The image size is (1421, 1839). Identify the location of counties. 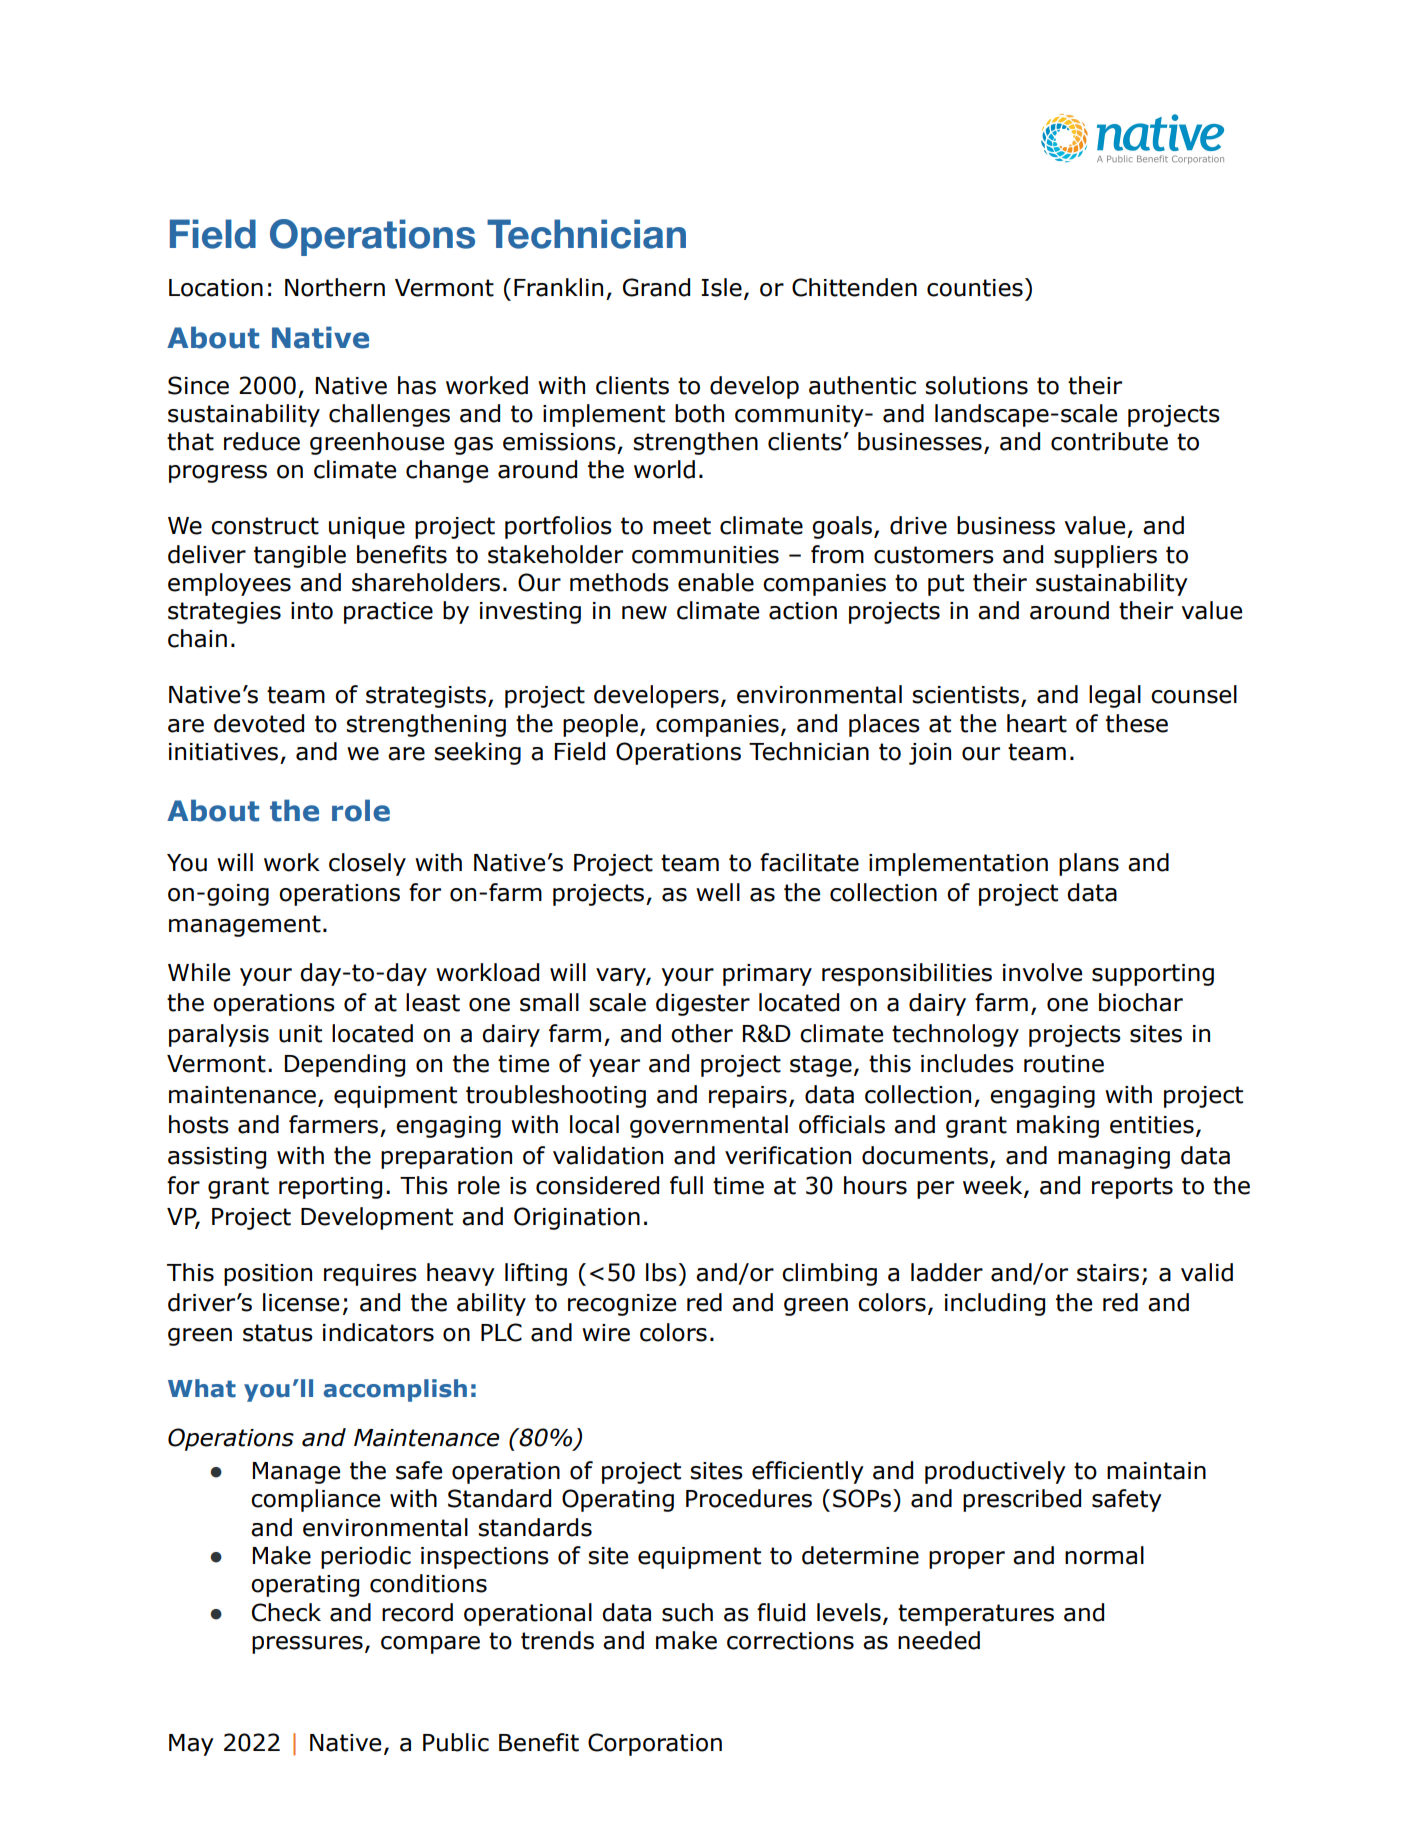
(975, 288).
